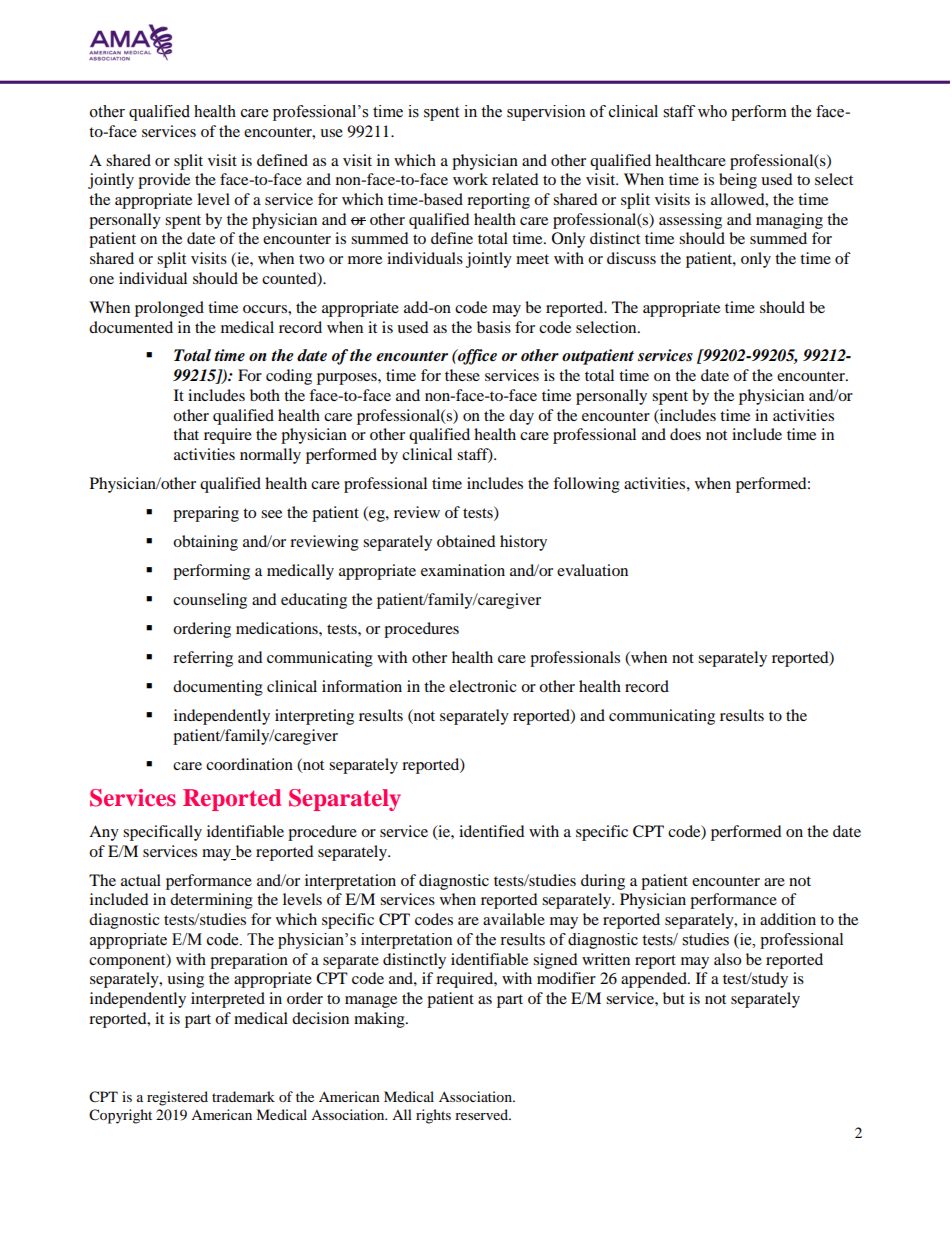  Describe the element at coordinates (674, 998) in the screenshot. I see `but` at that location.
